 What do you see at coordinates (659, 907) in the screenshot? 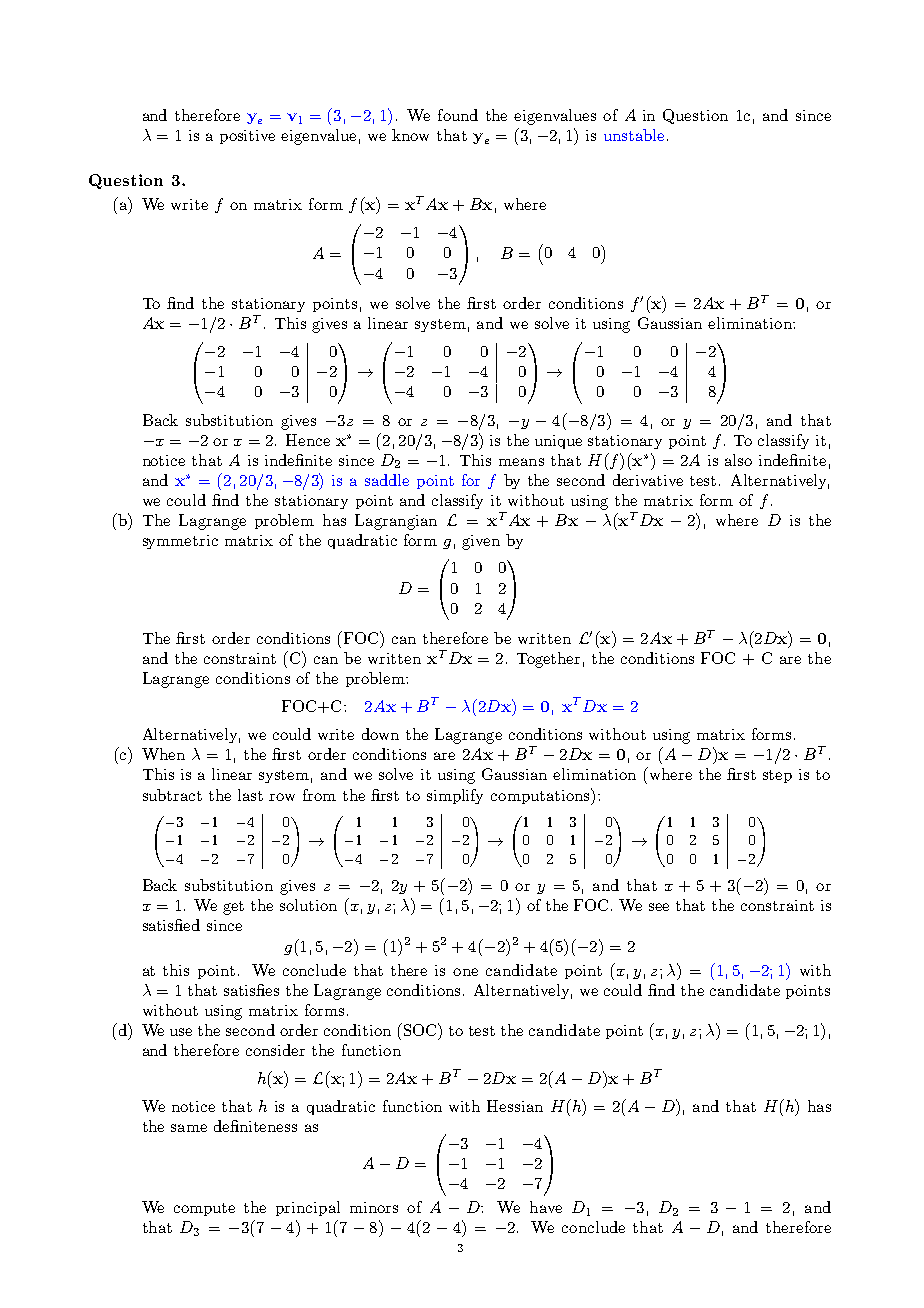
I see `see` at bounding box center [659, 907].
